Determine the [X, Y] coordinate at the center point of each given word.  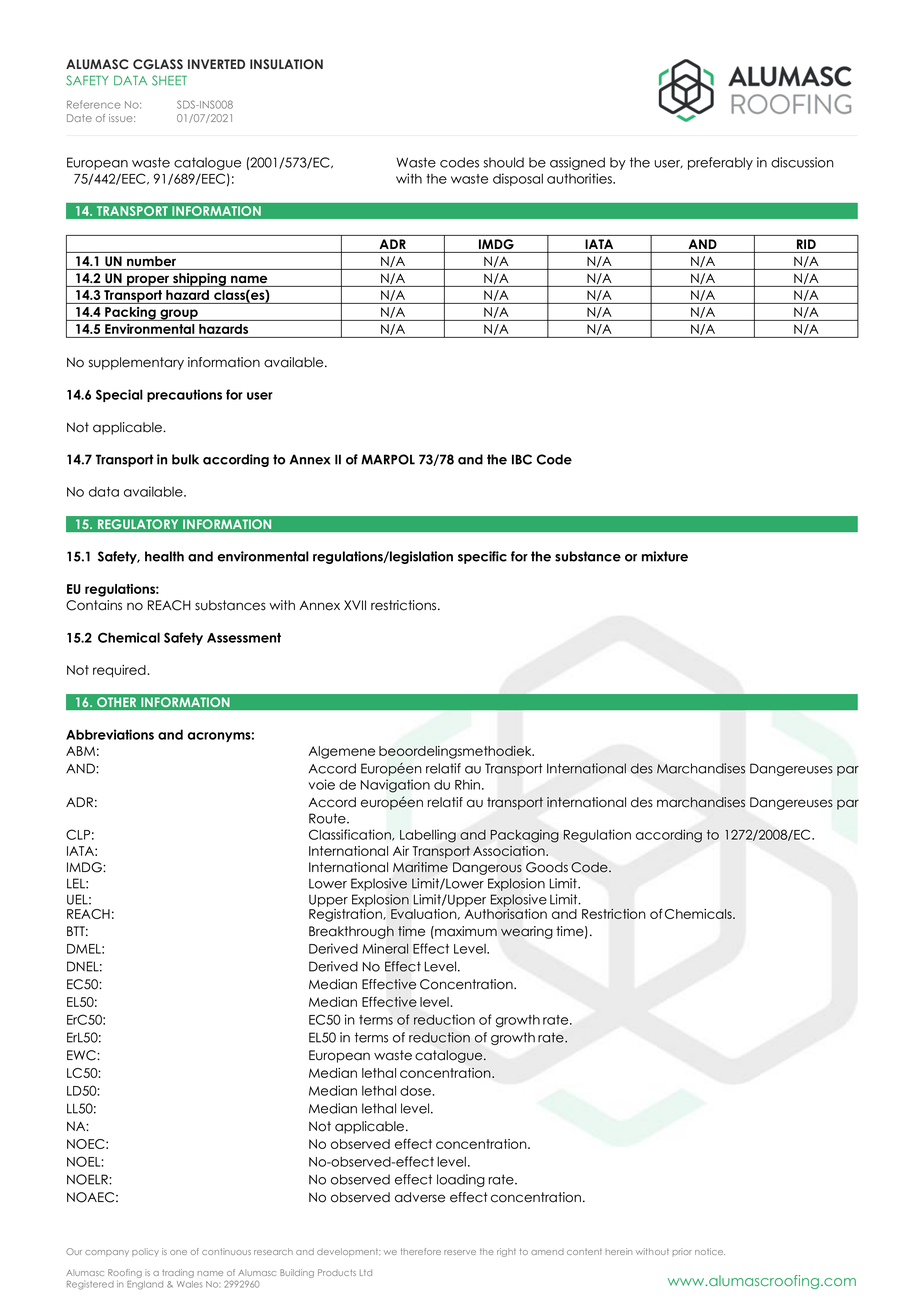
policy [145, 1252]
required [120, 671]
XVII [355, 605]
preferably [720, 163]
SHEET [169, 80]
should [503, 162]
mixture [665, 556]
